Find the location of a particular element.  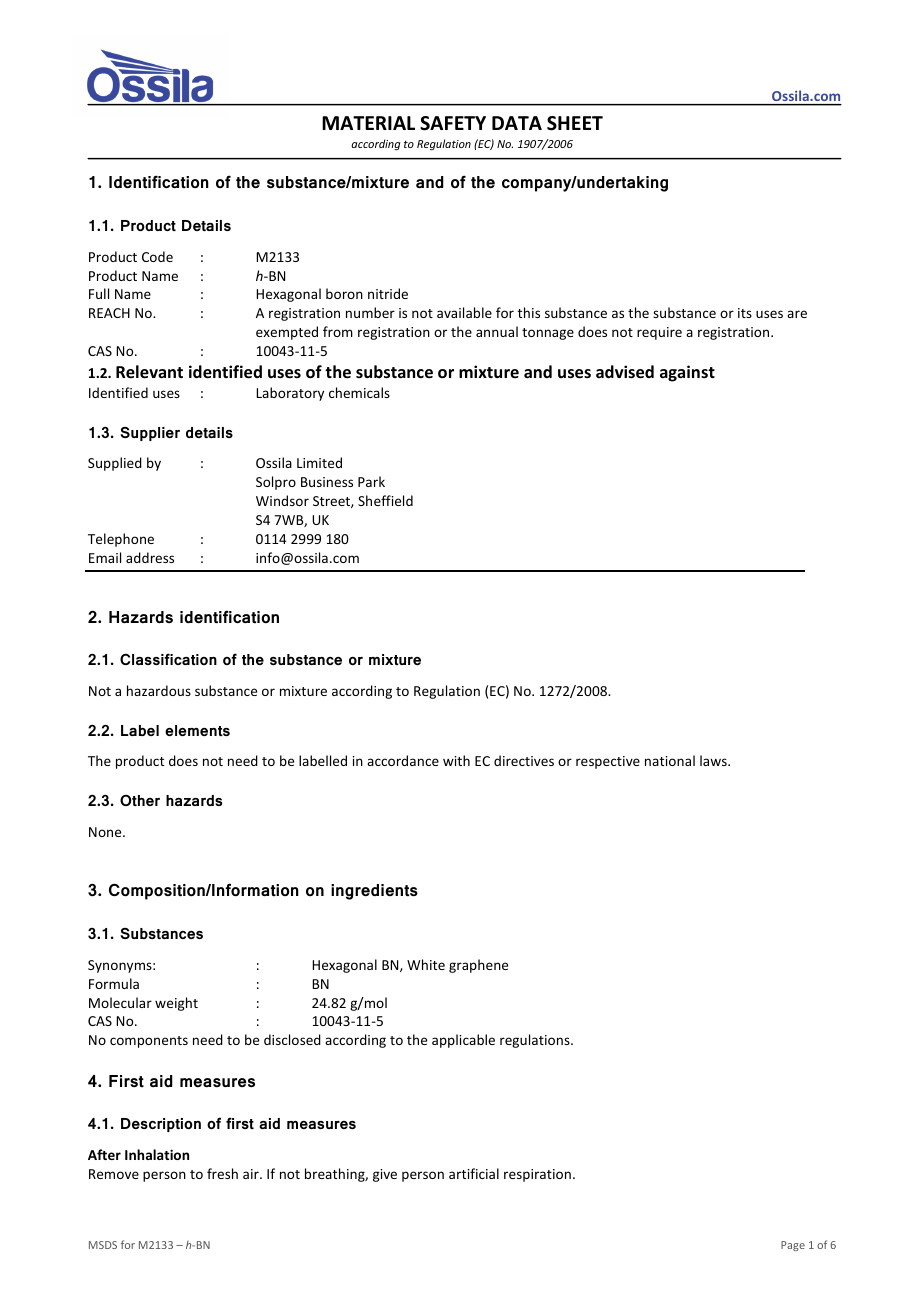

SAFETY is located at coordinates (453, 123).
